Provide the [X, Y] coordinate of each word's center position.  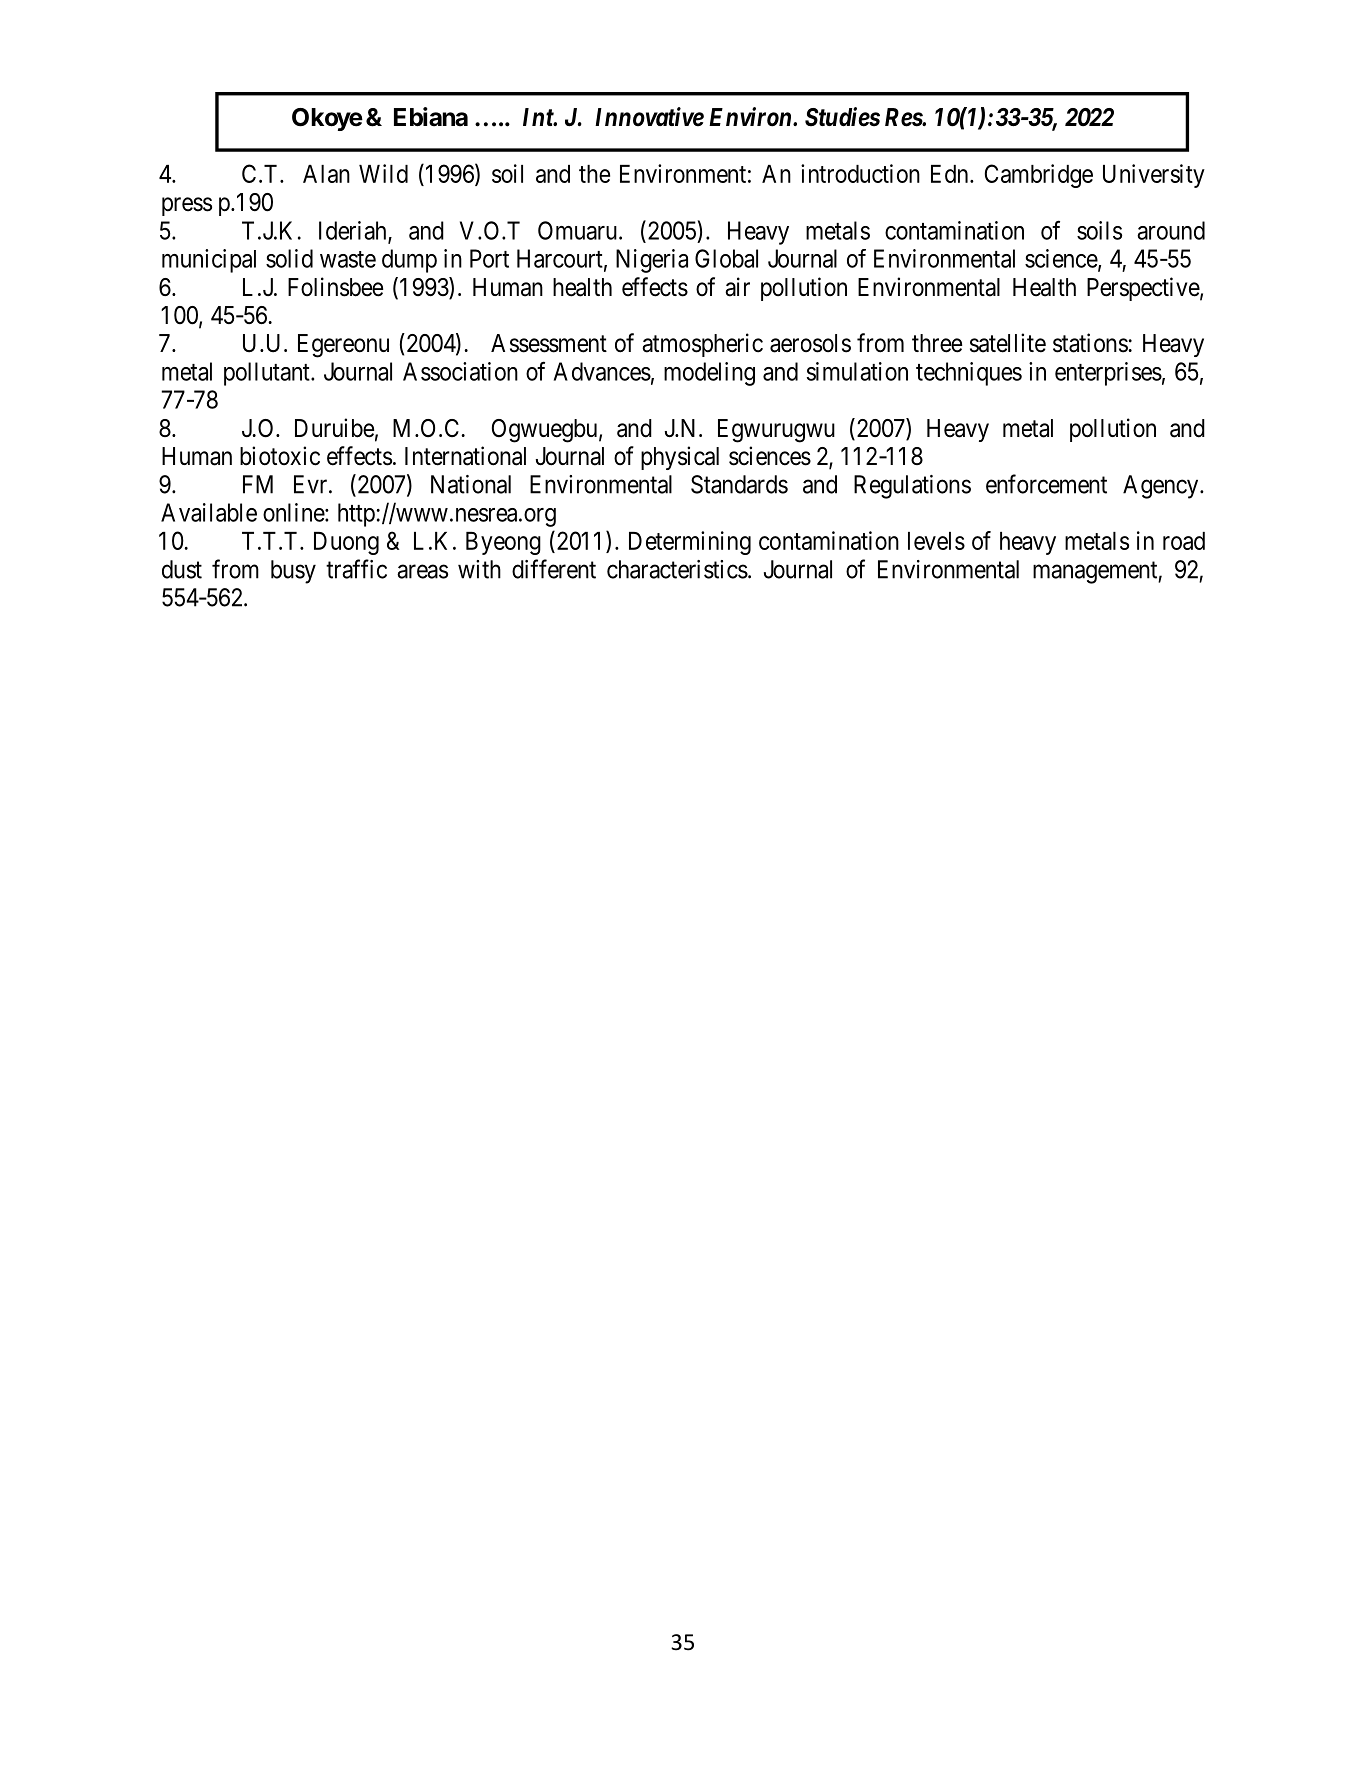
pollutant [268, 374]
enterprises [1108, 374]
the [594, 174]
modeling [709, 374]
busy [293, 572]
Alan [326, 174]
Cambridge [1039, 176]
